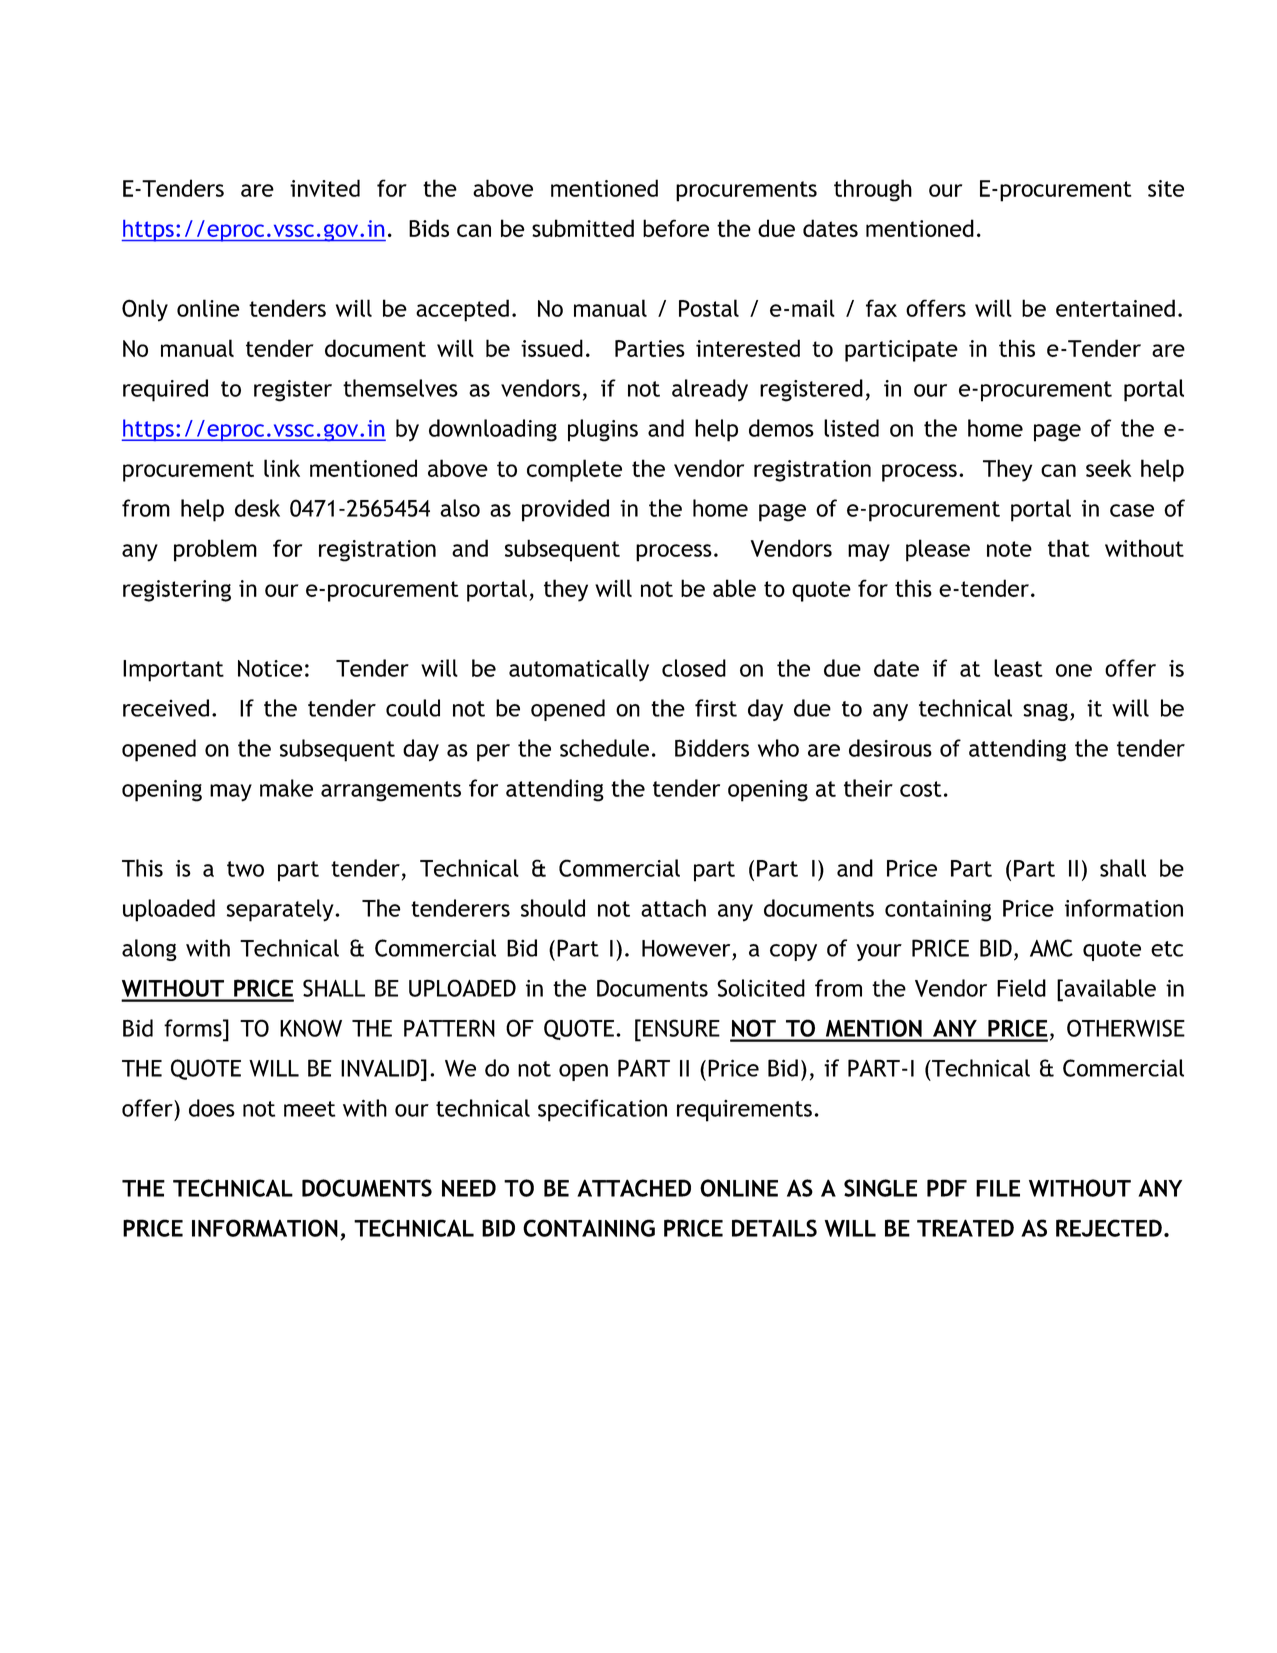  What do you see at coordinates (774, 1228) in the document?
I see `DETAILS` at bounding box center [774, 1228].
